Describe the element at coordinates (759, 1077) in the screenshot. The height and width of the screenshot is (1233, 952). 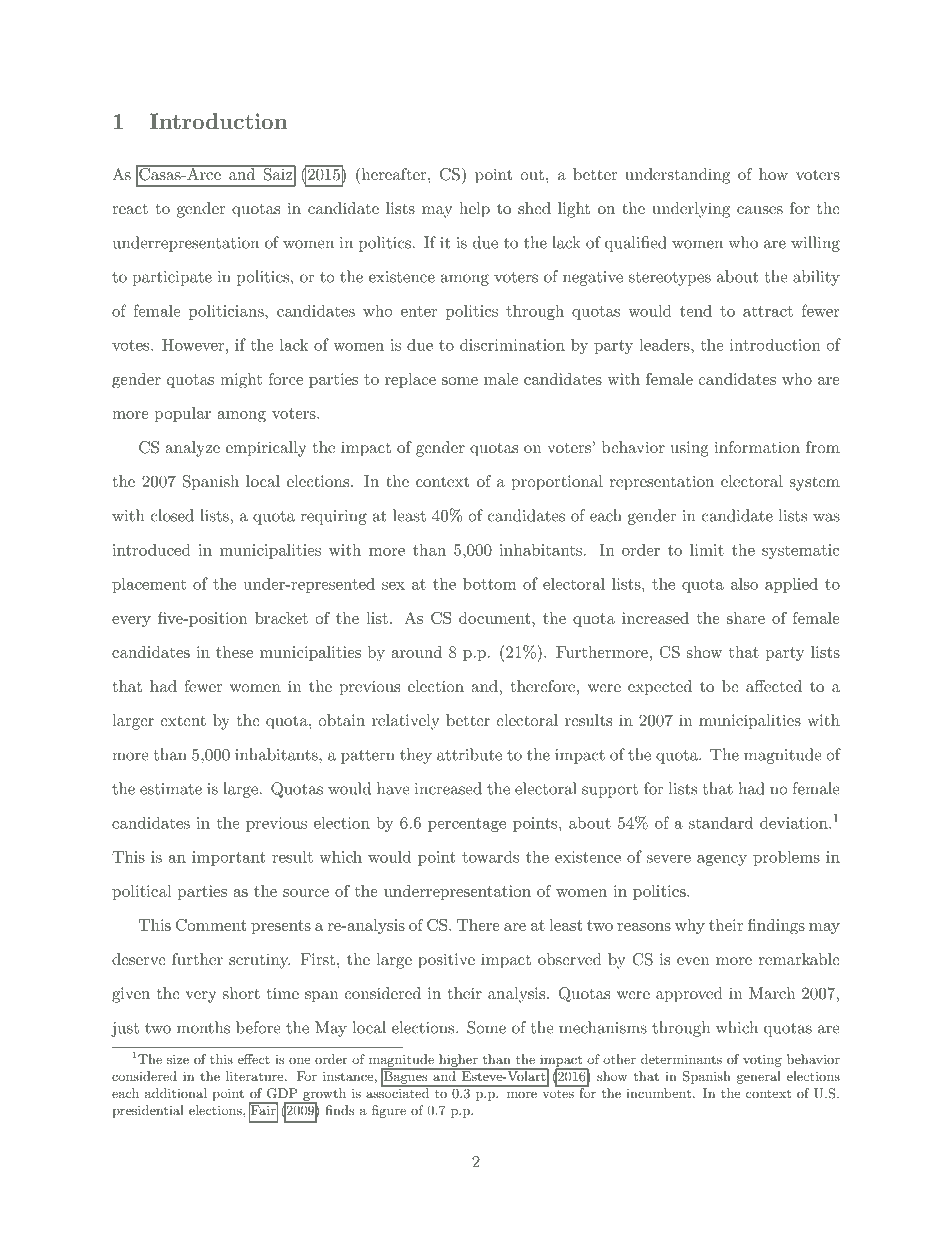
I see `general` at that location.
